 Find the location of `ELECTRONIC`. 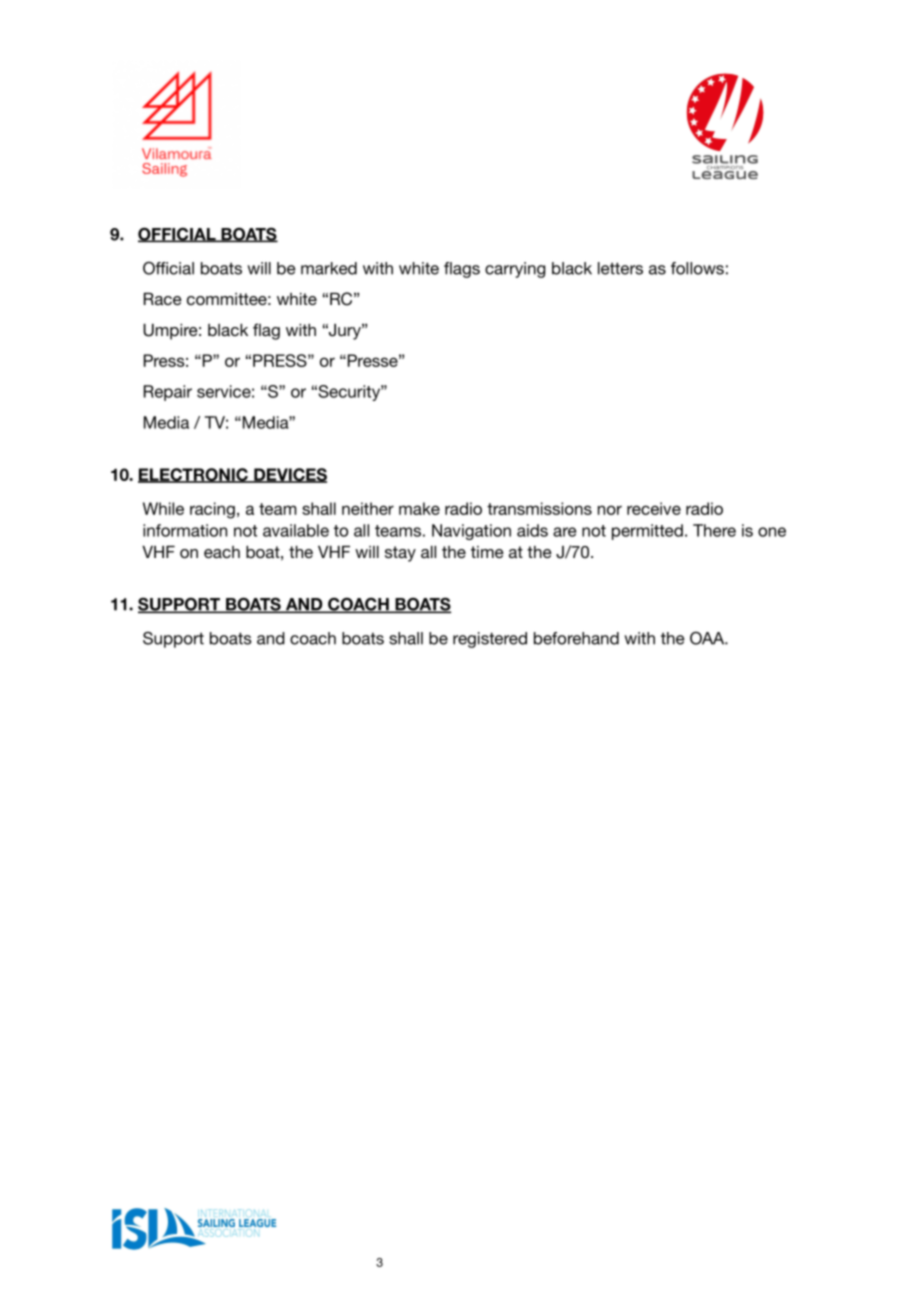

ELECTRONIC is located at coordinates (194, 475).
